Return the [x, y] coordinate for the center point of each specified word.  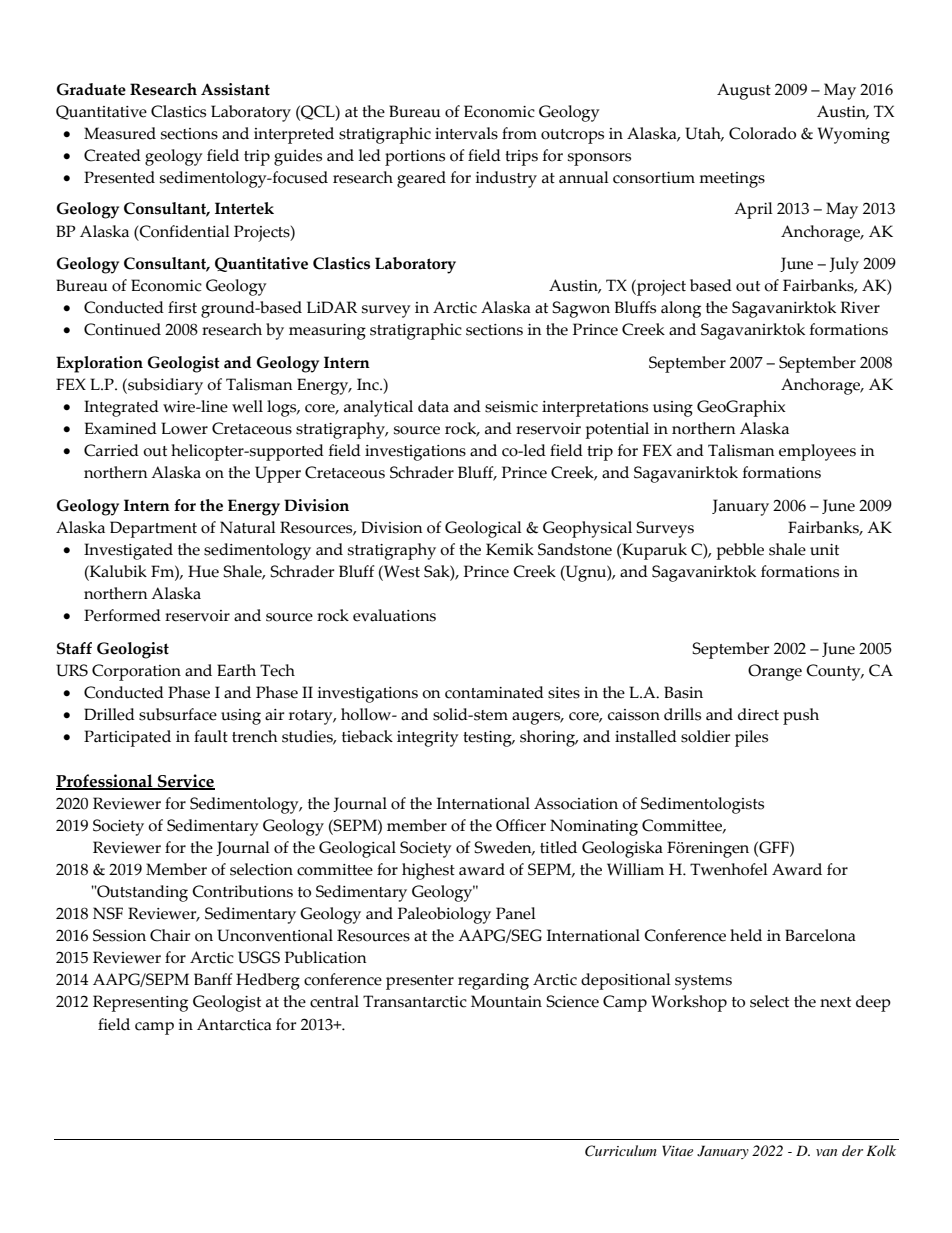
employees [817, 452]
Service [185, 782]
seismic [511, 407]
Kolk [881, 1150]
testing [488, 739]
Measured [120, 133]
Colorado [762, 133]
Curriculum [621, 1151]
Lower [184, 428]
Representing [140, 1003]
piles [751, 738]
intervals [466, 133]
